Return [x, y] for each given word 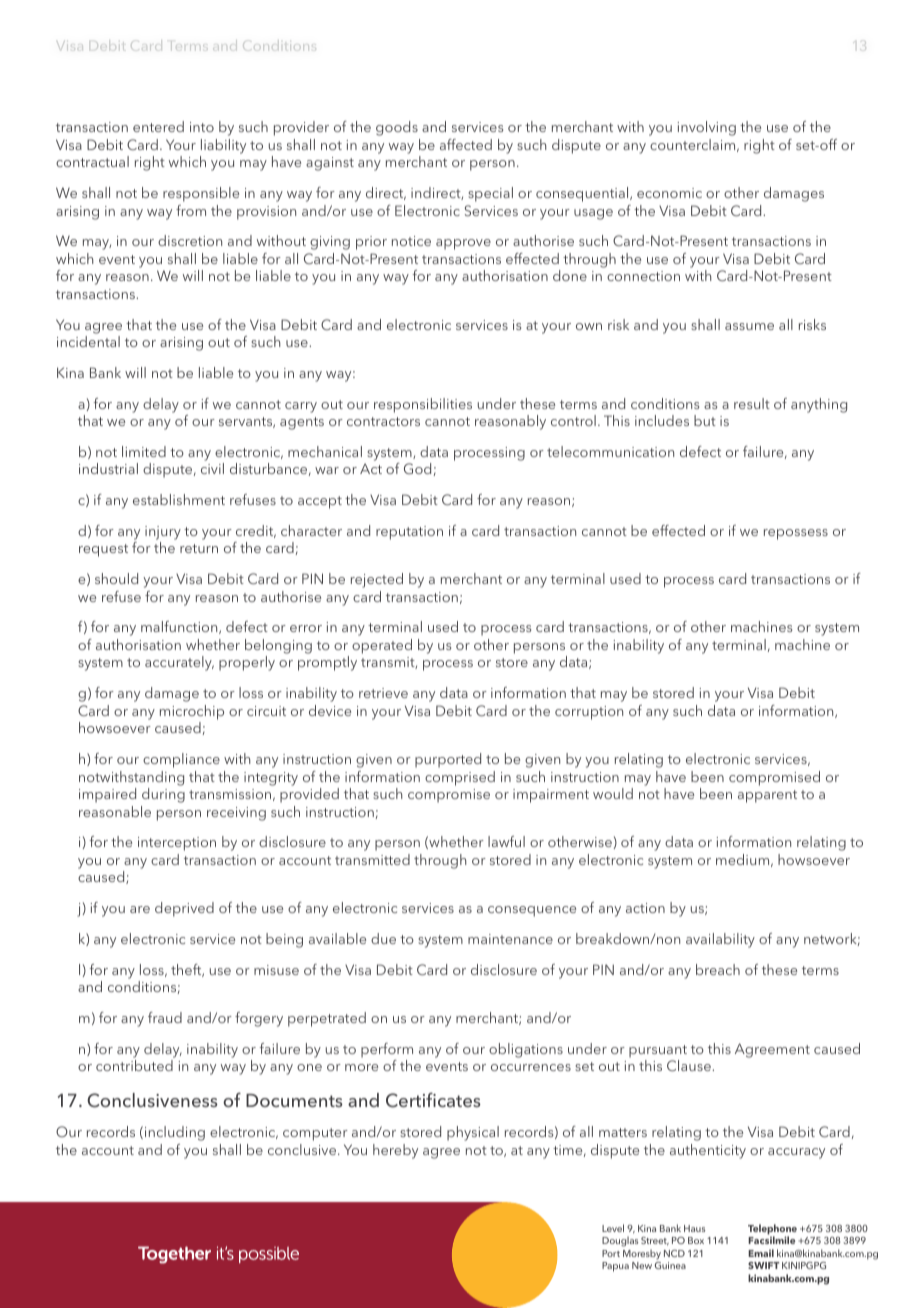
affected [466, 144]
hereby [395, 1151]
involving [706, 128]
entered [158, 126]
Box [696, 1240]
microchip [192, 712]
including [175, 1133]
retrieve [383, 693]
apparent [767, 796]
